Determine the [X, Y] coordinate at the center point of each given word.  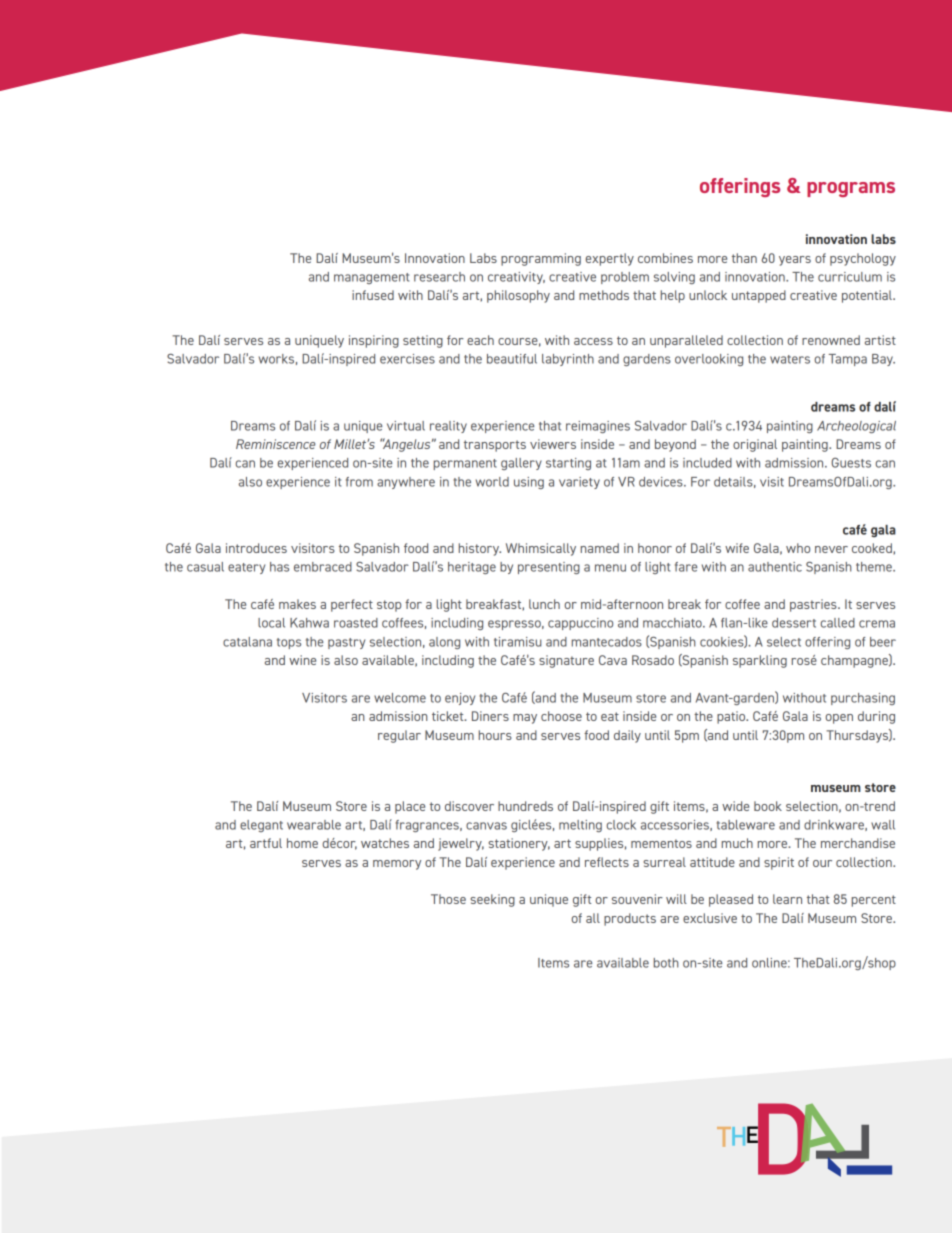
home [302, 843]
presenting [549, 568]
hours [495, 735]
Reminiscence [275, 444]
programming [541, 259]
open [839, 719]
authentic [775, 567]
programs [851, 189]
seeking [492, 900]
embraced [323, 567]
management [371, 278]
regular [399, 736]
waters [790, 359]
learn [787, 899]
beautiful [512, 359]
